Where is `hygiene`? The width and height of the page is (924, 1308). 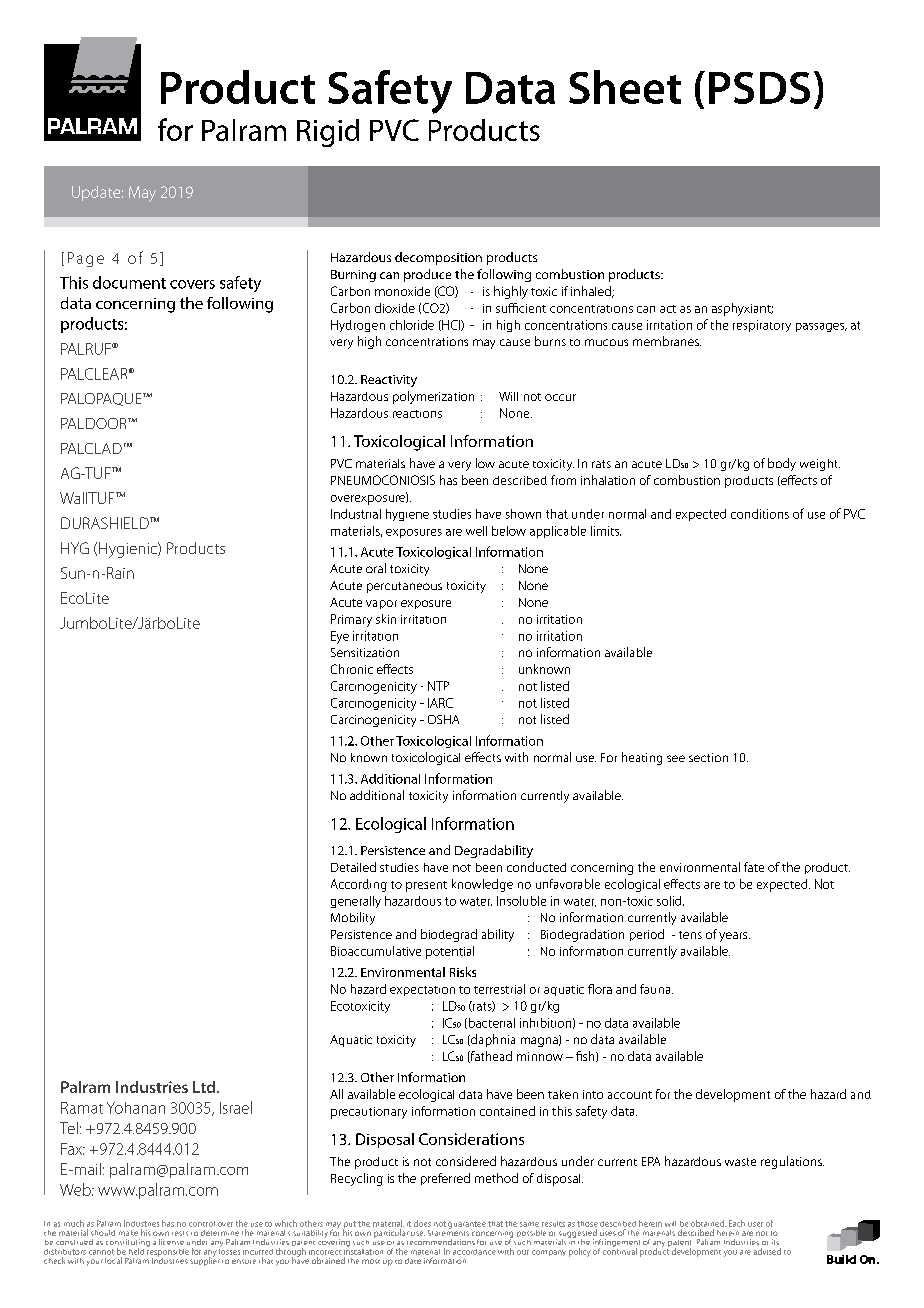
hygiene is located at coordinates (407, 515).
